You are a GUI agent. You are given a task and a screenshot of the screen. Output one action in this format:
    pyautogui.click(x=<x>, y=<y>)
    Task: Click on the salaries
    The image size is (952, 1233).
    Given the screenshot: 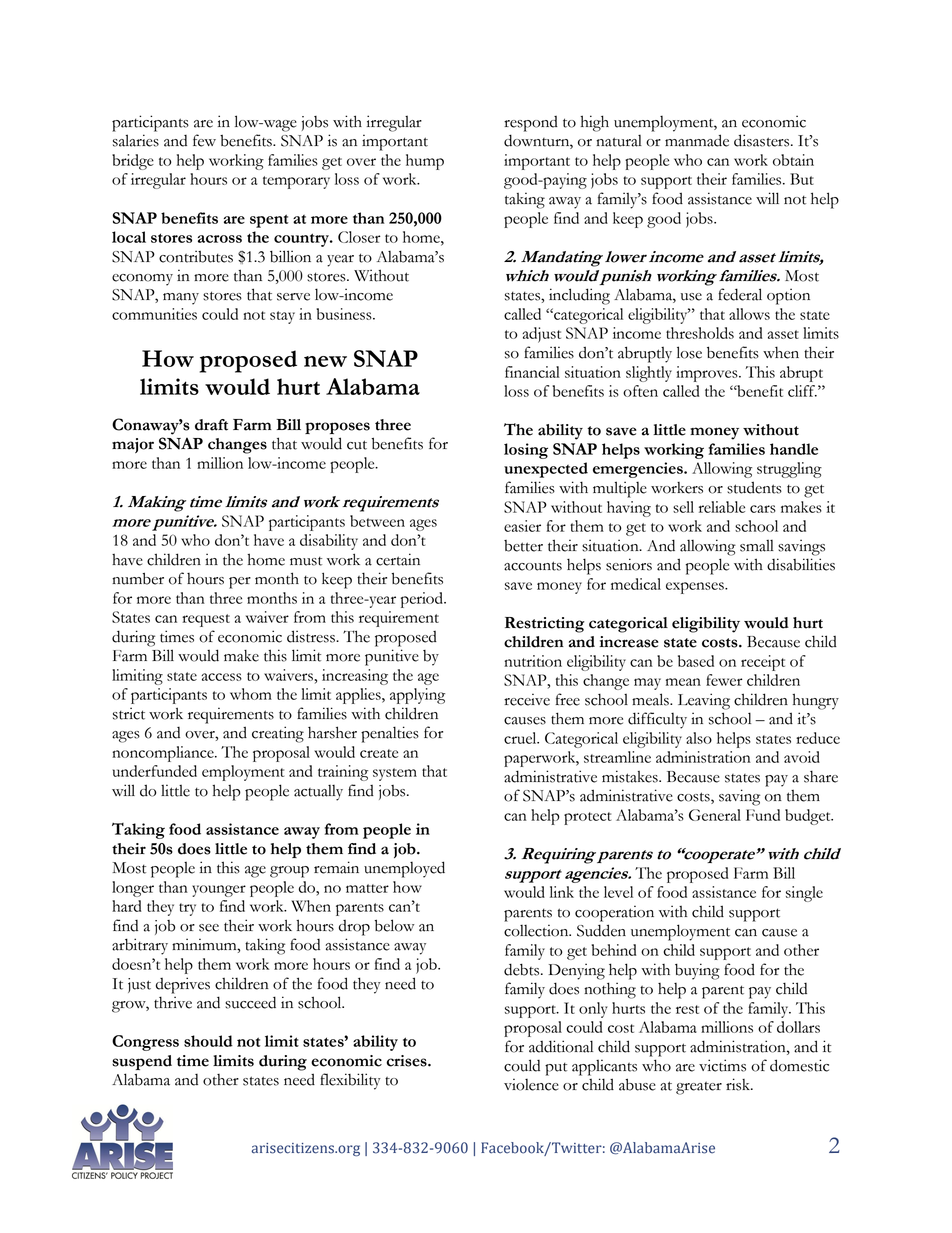 What is the action you would take?
    pyautogui.click(x=136, y=140)
